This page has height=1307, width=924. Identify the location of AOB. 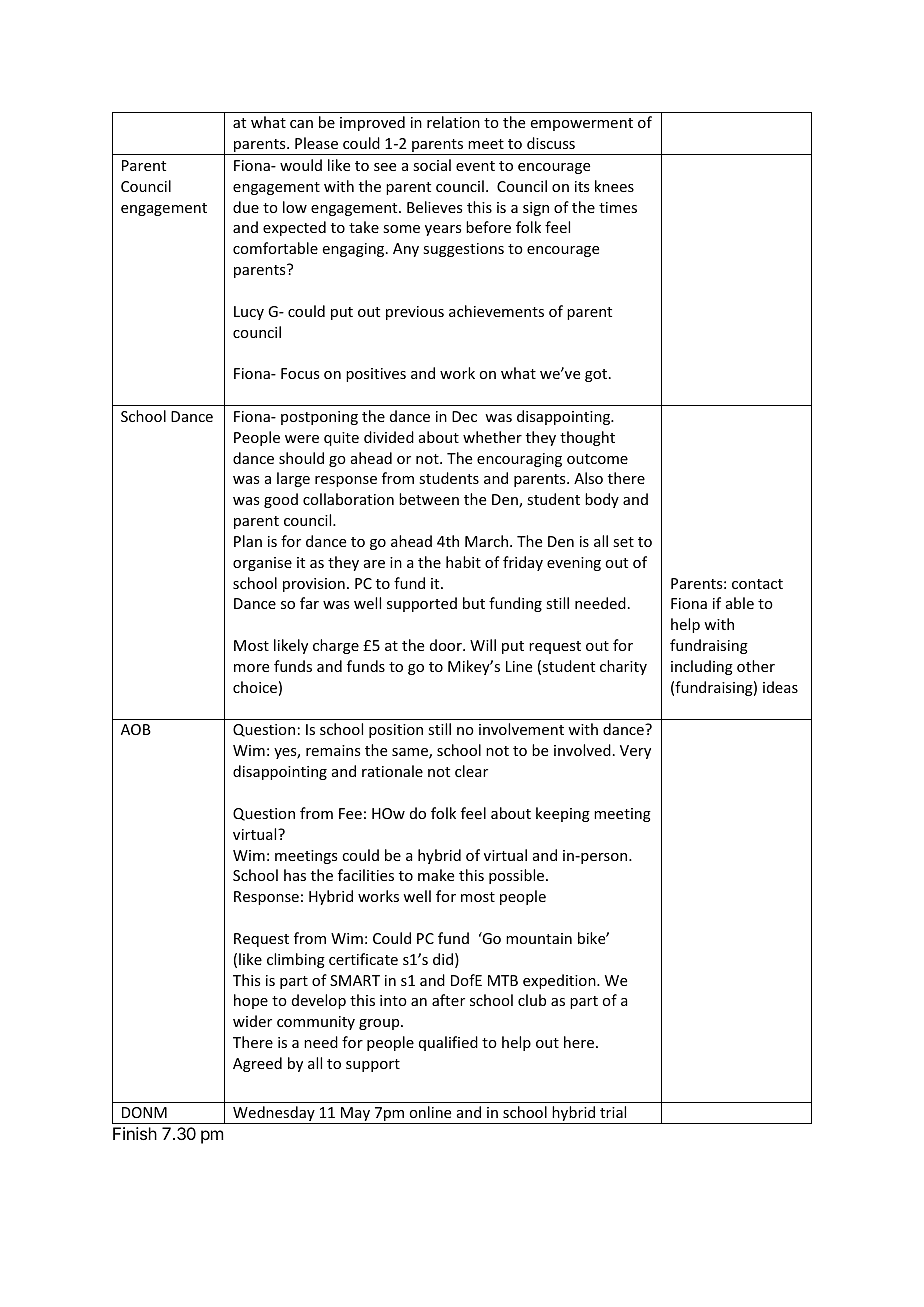
(136, 729).
